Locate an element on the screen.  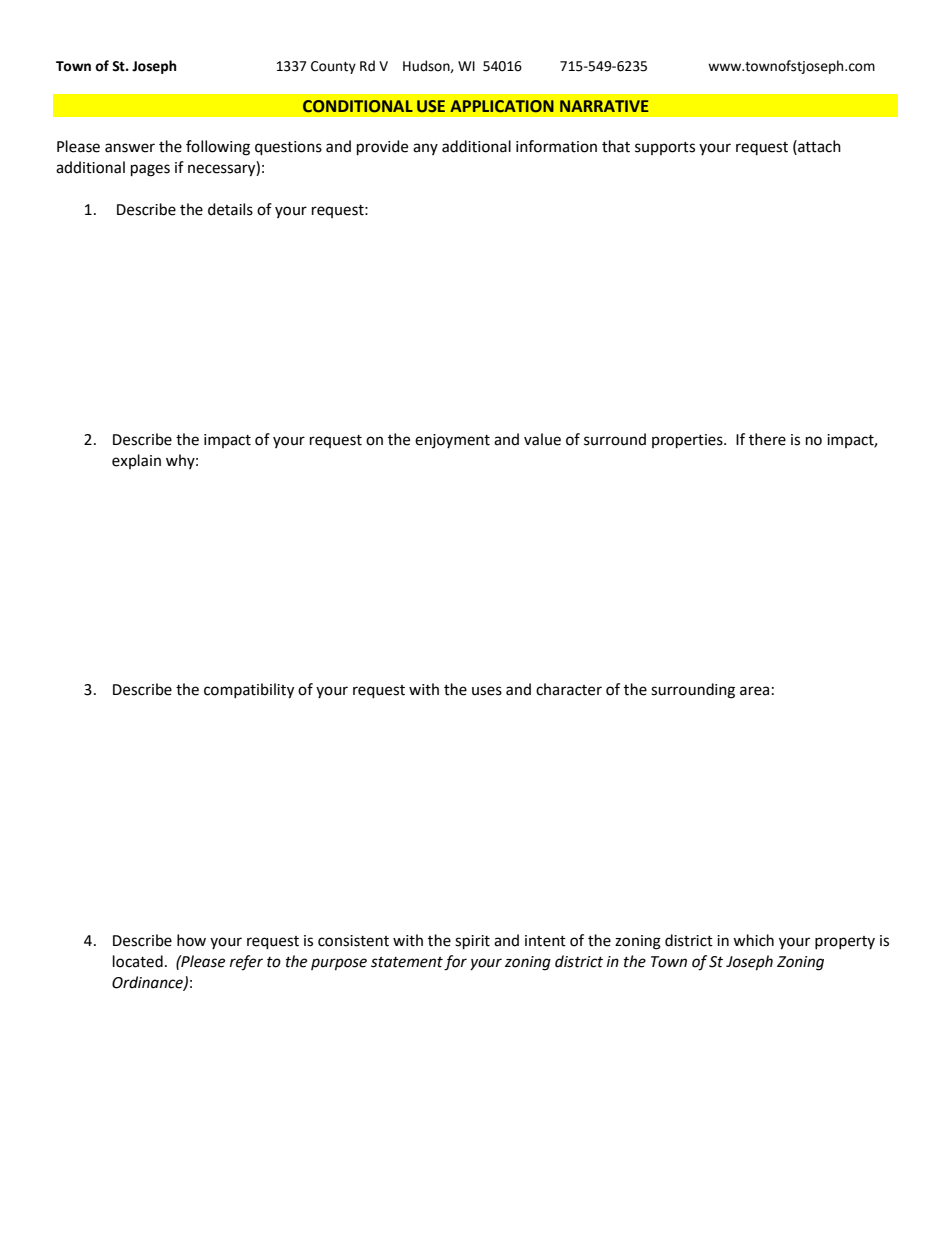
explain is located at coordinates (136, 461).
